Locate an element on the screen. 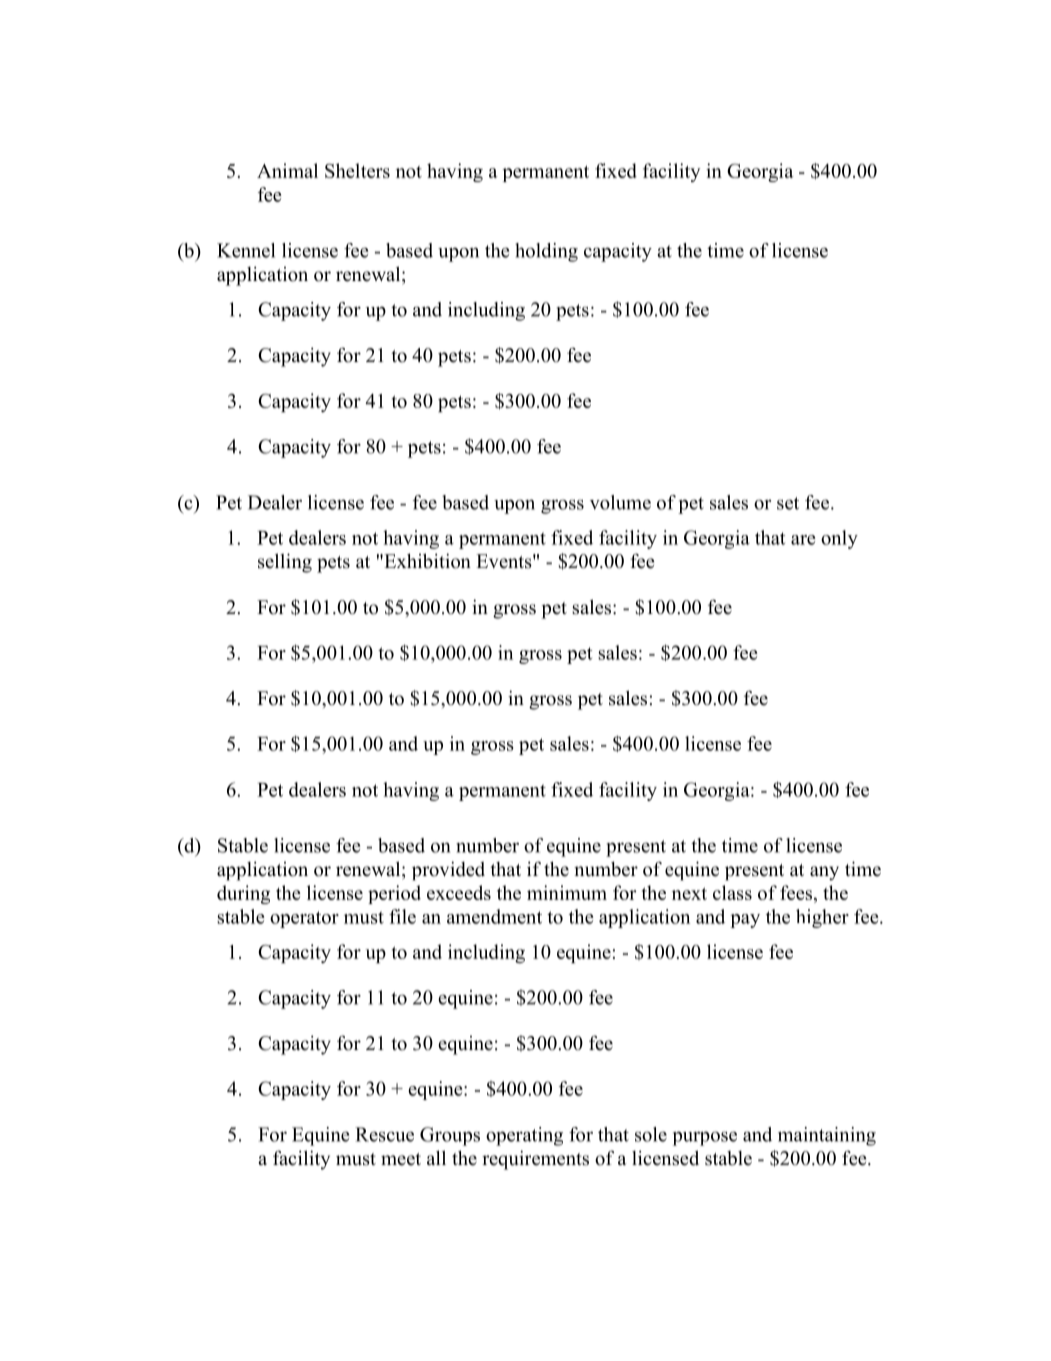  Rescue is located at coordinates (384, 1134).
